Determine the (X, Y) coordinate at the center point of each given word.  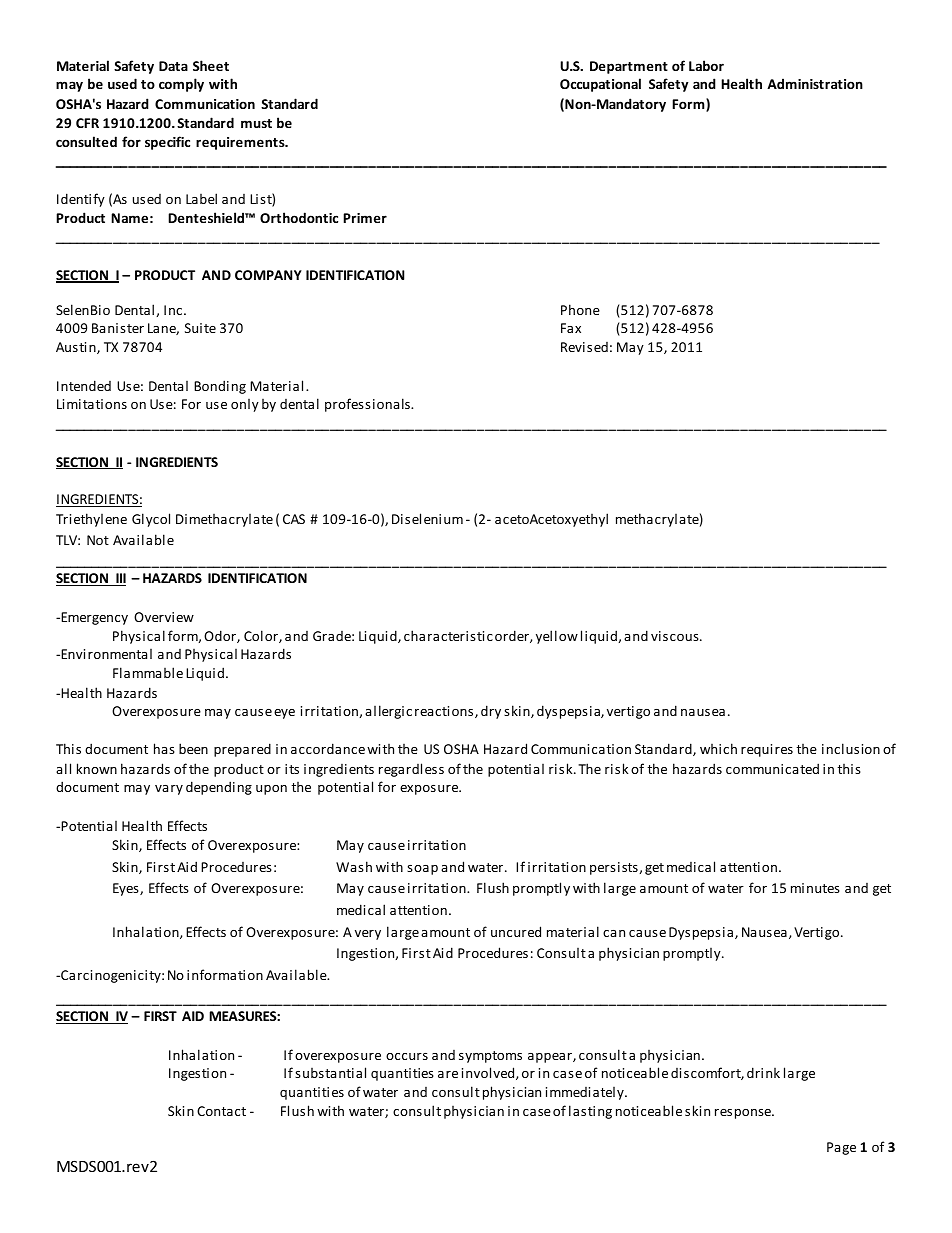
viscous (676, 636)
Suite (200, 328)
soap (422, 870)
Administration (815, 83)
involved (489, 1073)
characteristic (448, 635)
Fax (571, 328)
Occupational (600, 85)
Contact (221, 1111)
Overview (164, 617)
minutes (815, 888)
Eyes (127, 889)
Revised (584, 347)
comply (181, 85)
